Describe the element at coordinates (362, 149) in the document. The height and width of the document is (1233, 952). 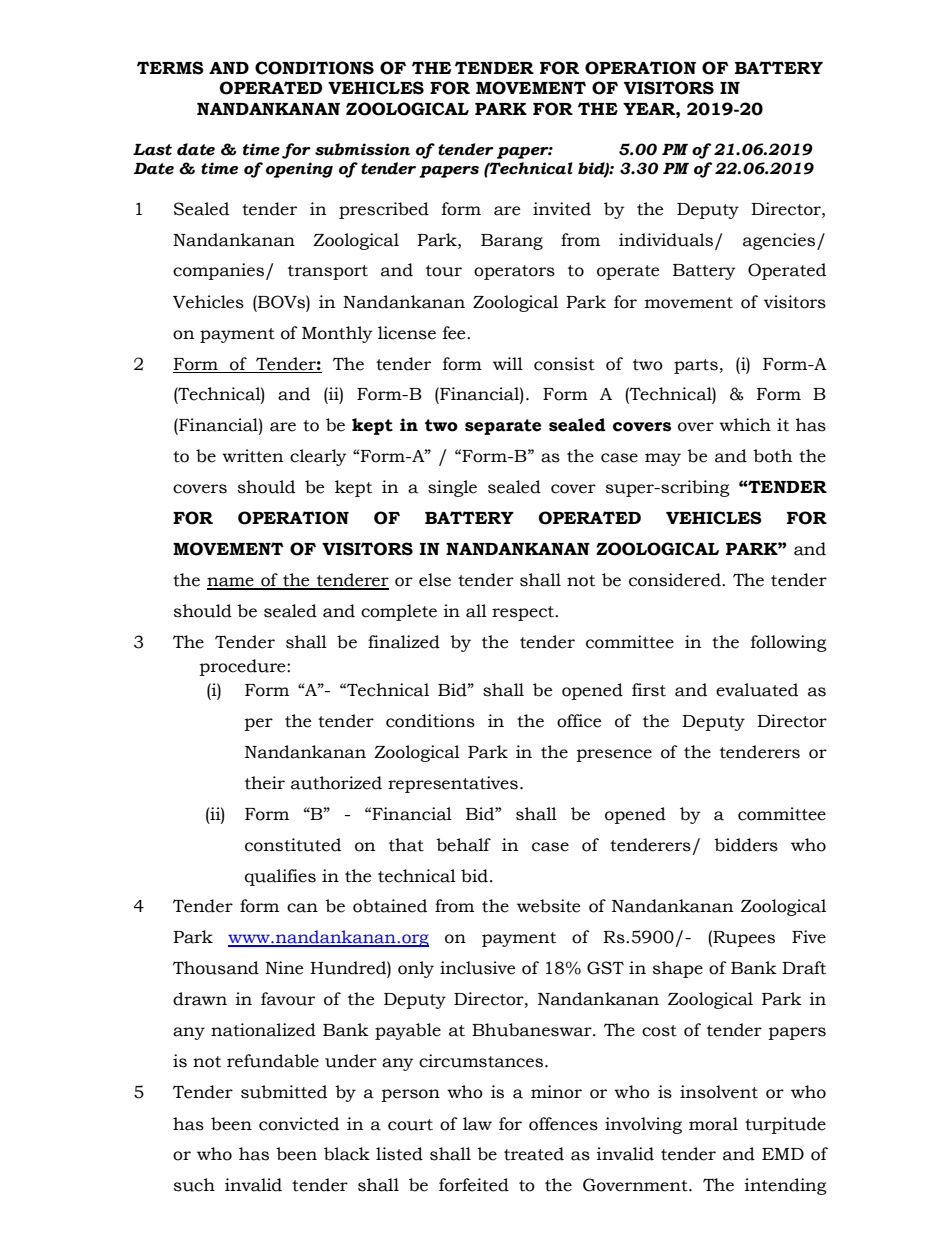
I see `submission` at that location.
